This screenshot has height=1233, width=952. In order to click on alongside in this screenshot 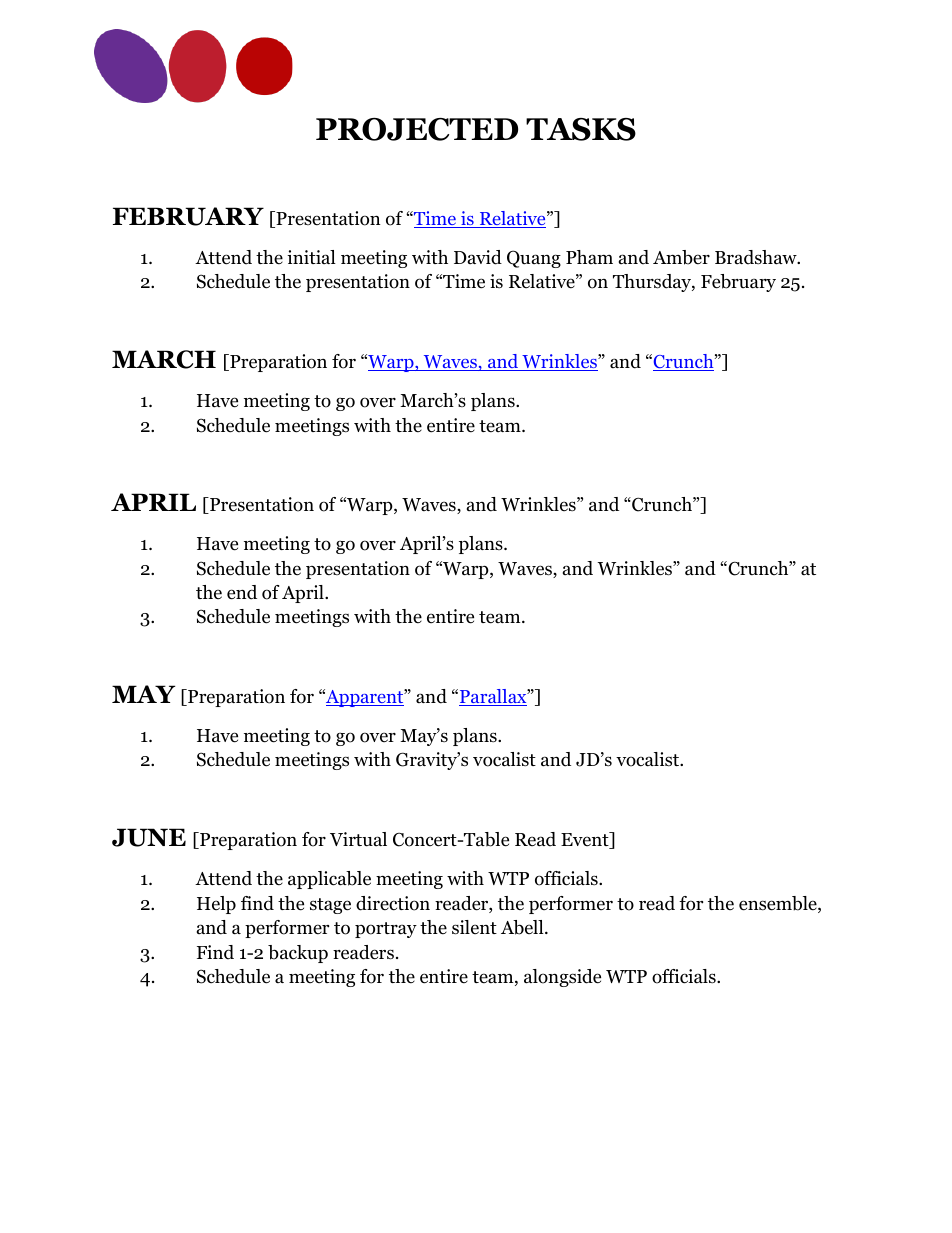, I will do `click(562, 978)`.
